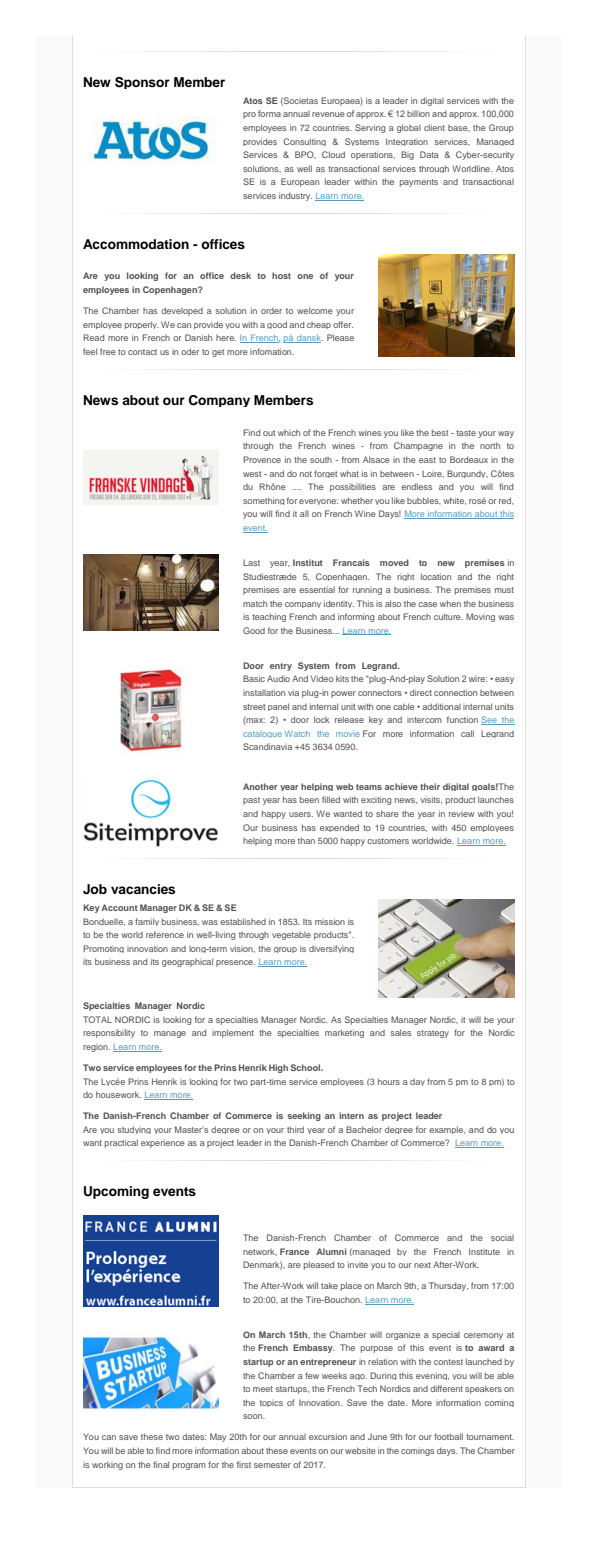 Image resolution: width=598 pixels, height=1568 pixels. Describe the element at coordinates (161, 1464) in the page. I see `final` at that location.
